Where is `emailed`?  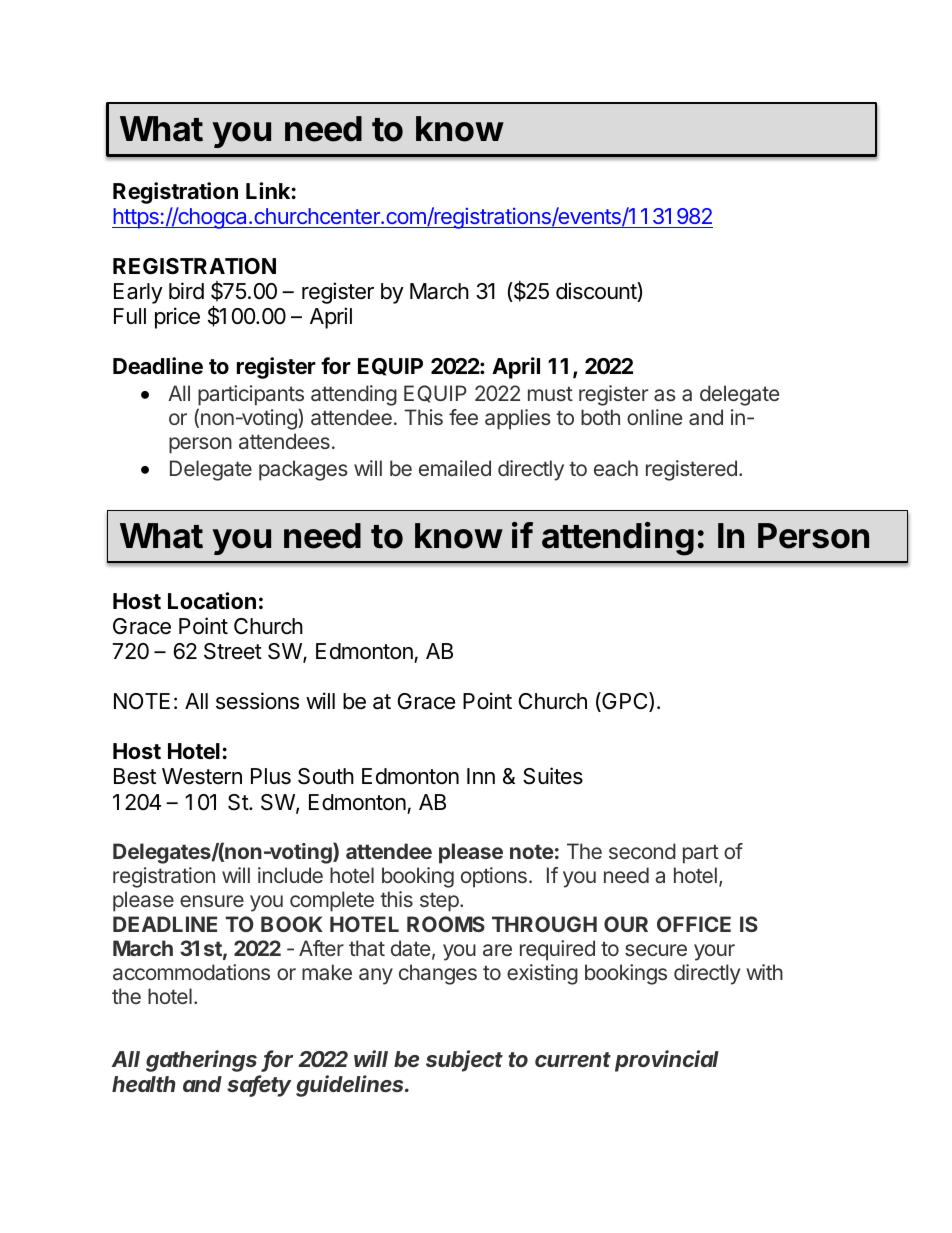 emailed is located at coordinates (455, 468).
